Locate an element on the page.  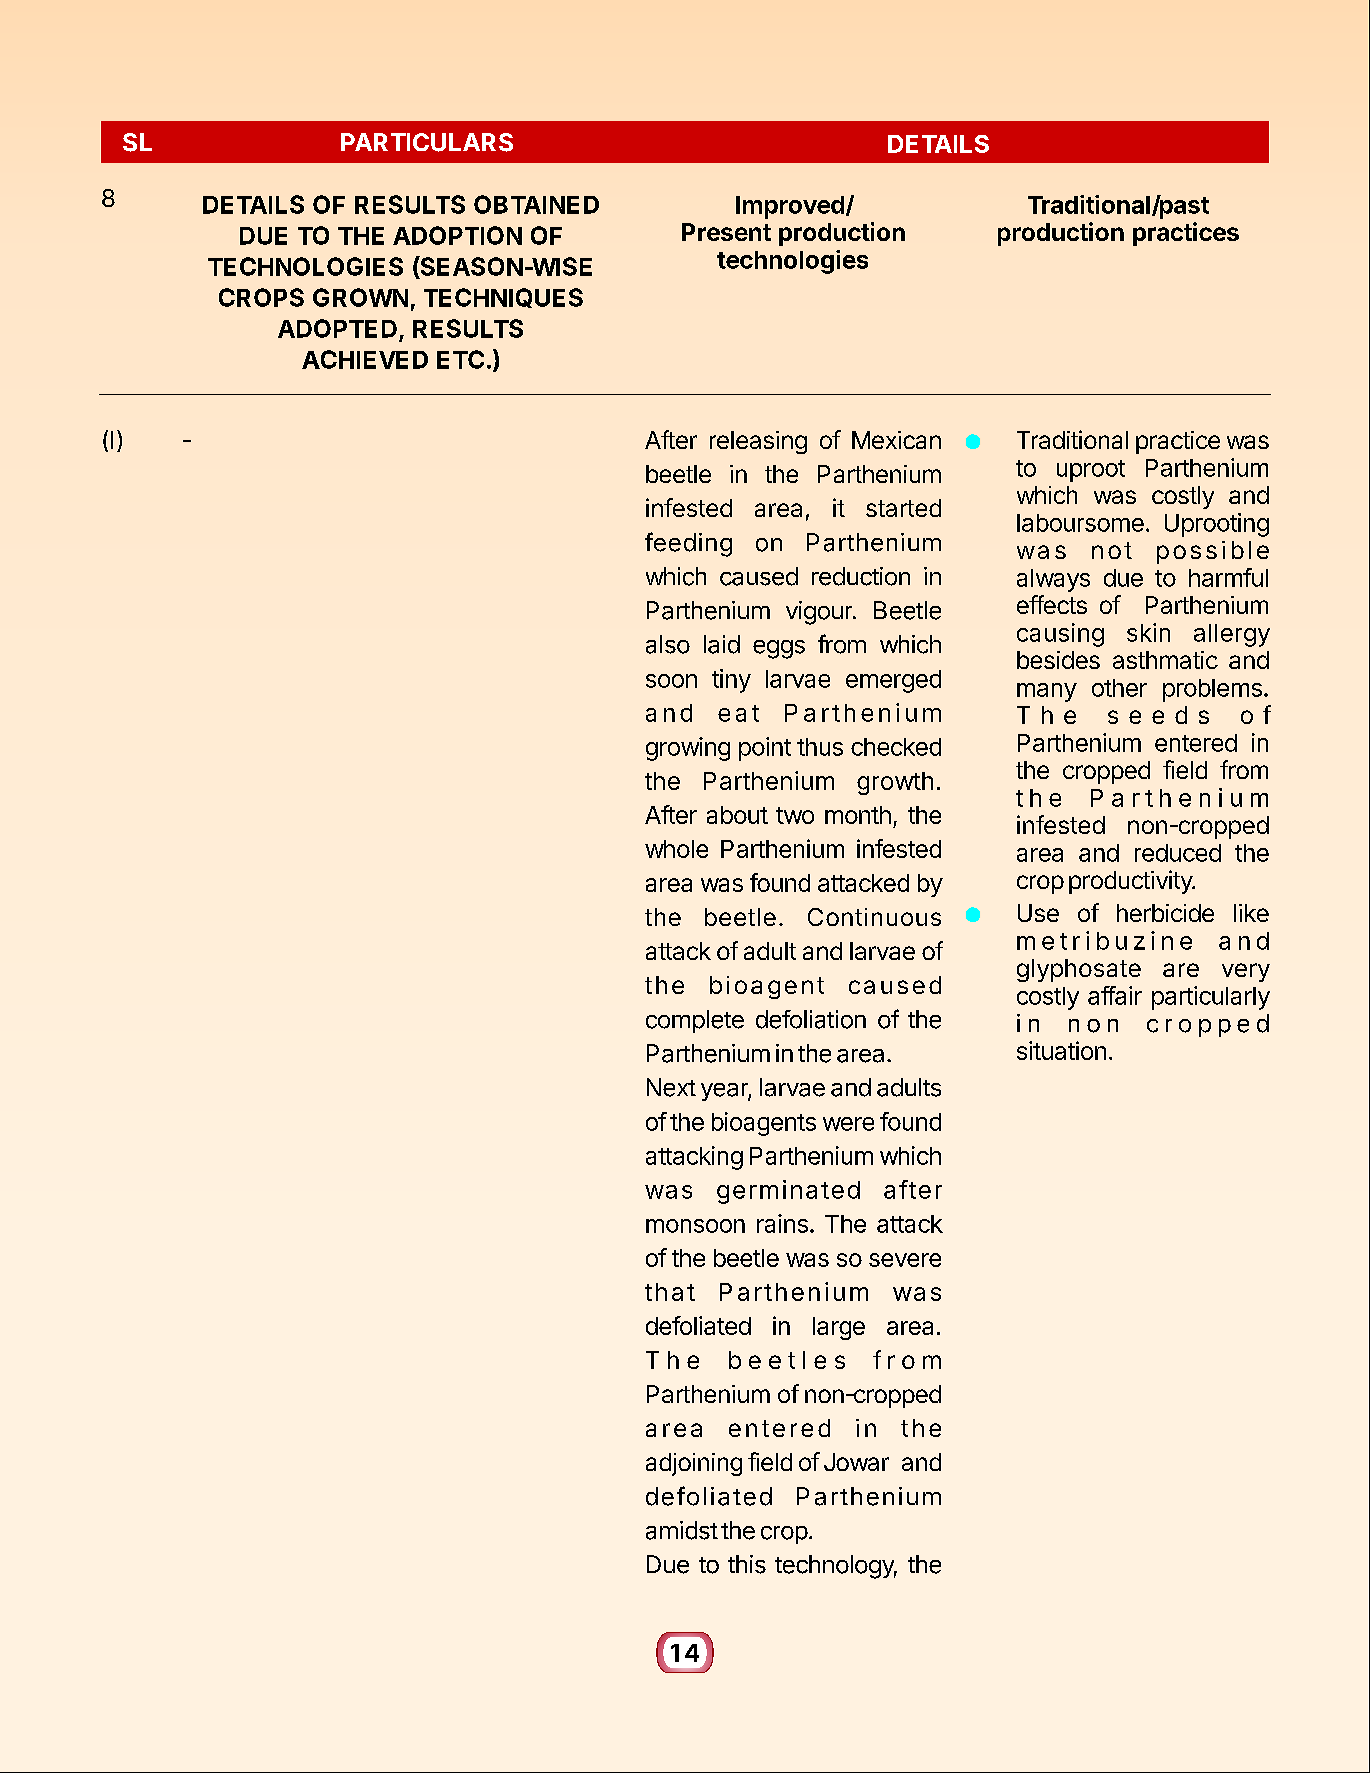
Improved is located at coordinates (790, 207).
